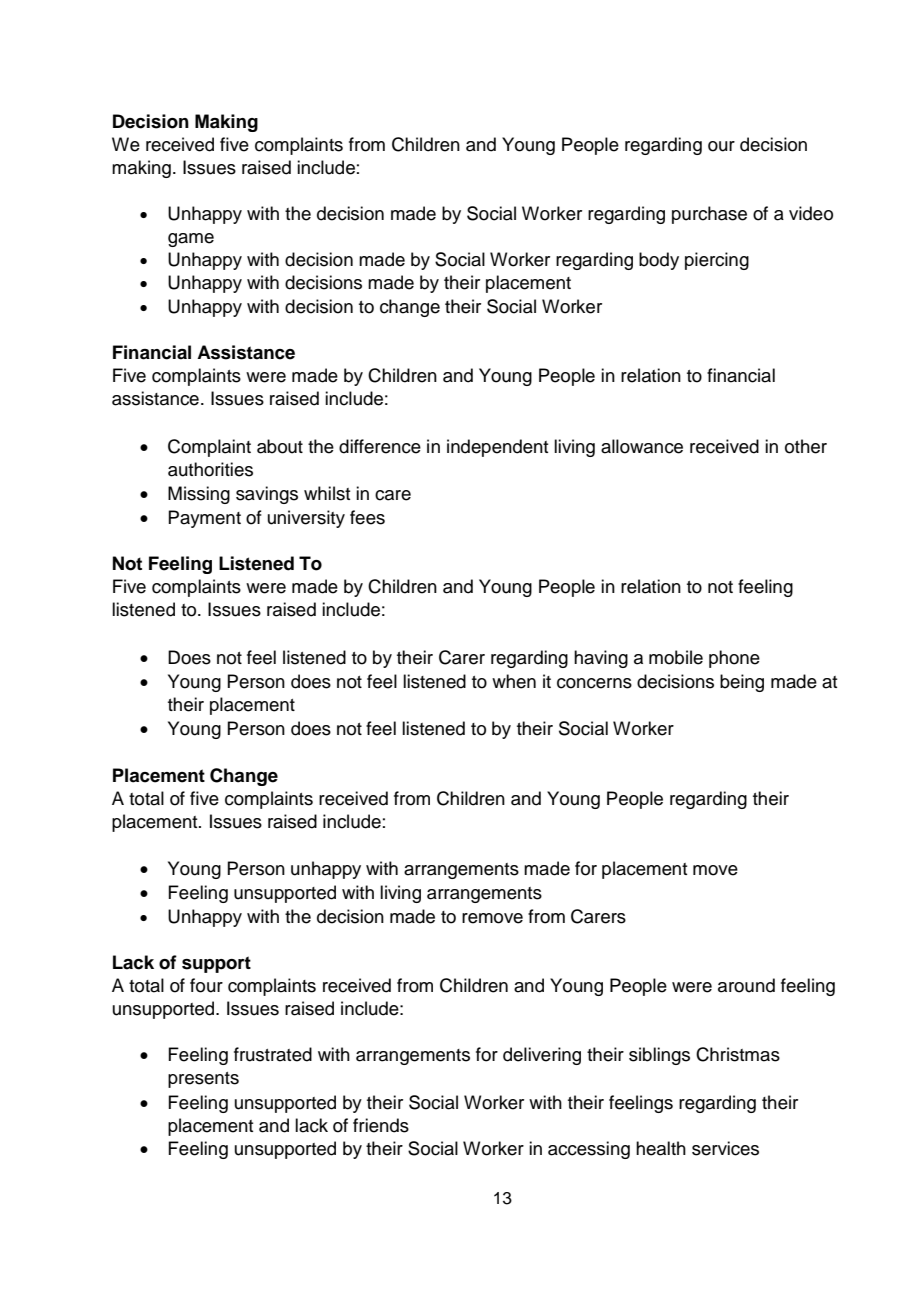 The height and width of the screenshot is (1307, 924). I want to click on game, so click(191, 240).
